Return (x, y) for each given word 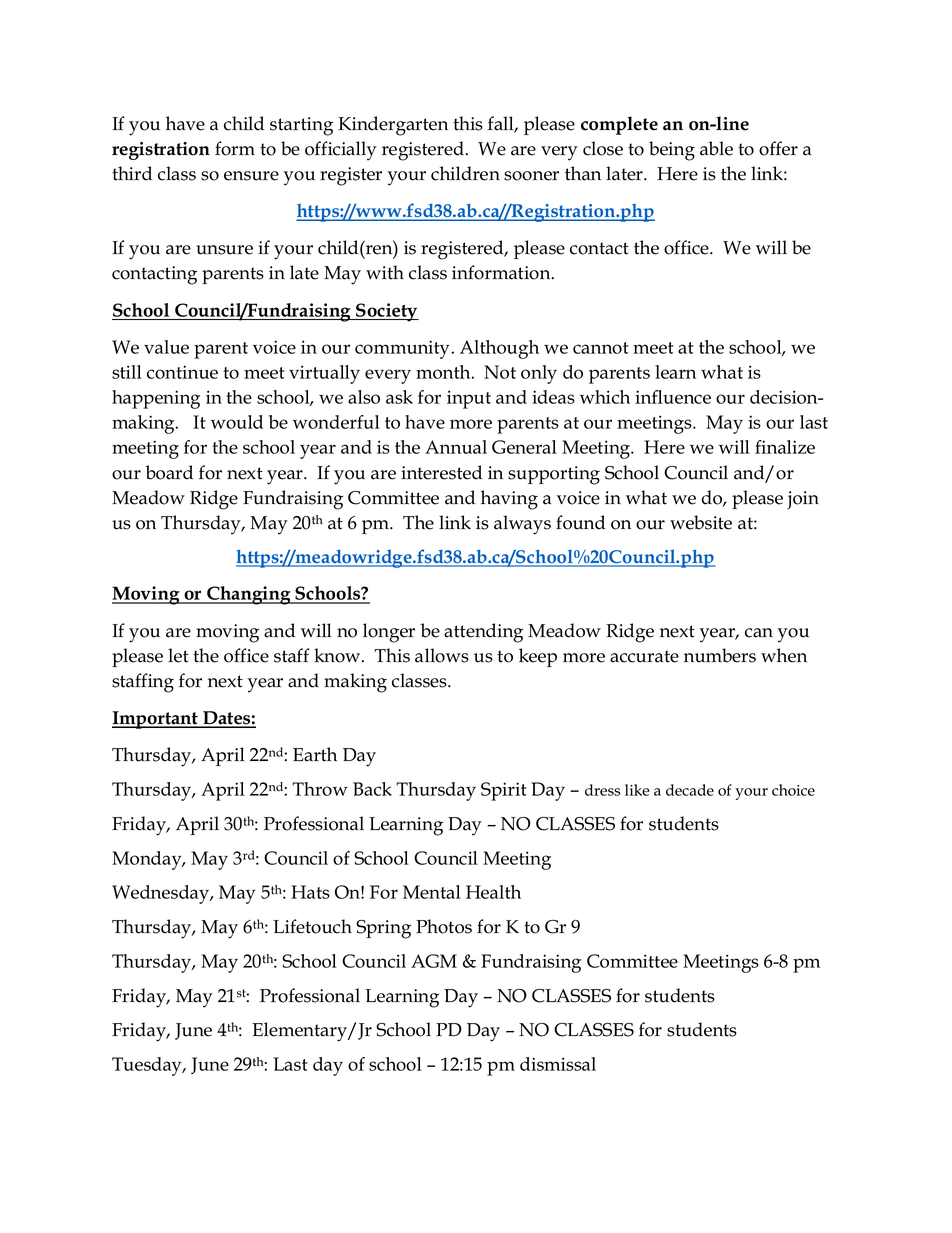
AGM (434, 961)
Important (156, 720)
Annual (456, 447)
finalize (785, 447)
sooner (531, 176)
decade (690, 790)
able (716, 148)
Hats (310, 892)
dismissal (558, 1064)
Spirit (504, 791)
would (237, 422)
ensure (251, 176)
